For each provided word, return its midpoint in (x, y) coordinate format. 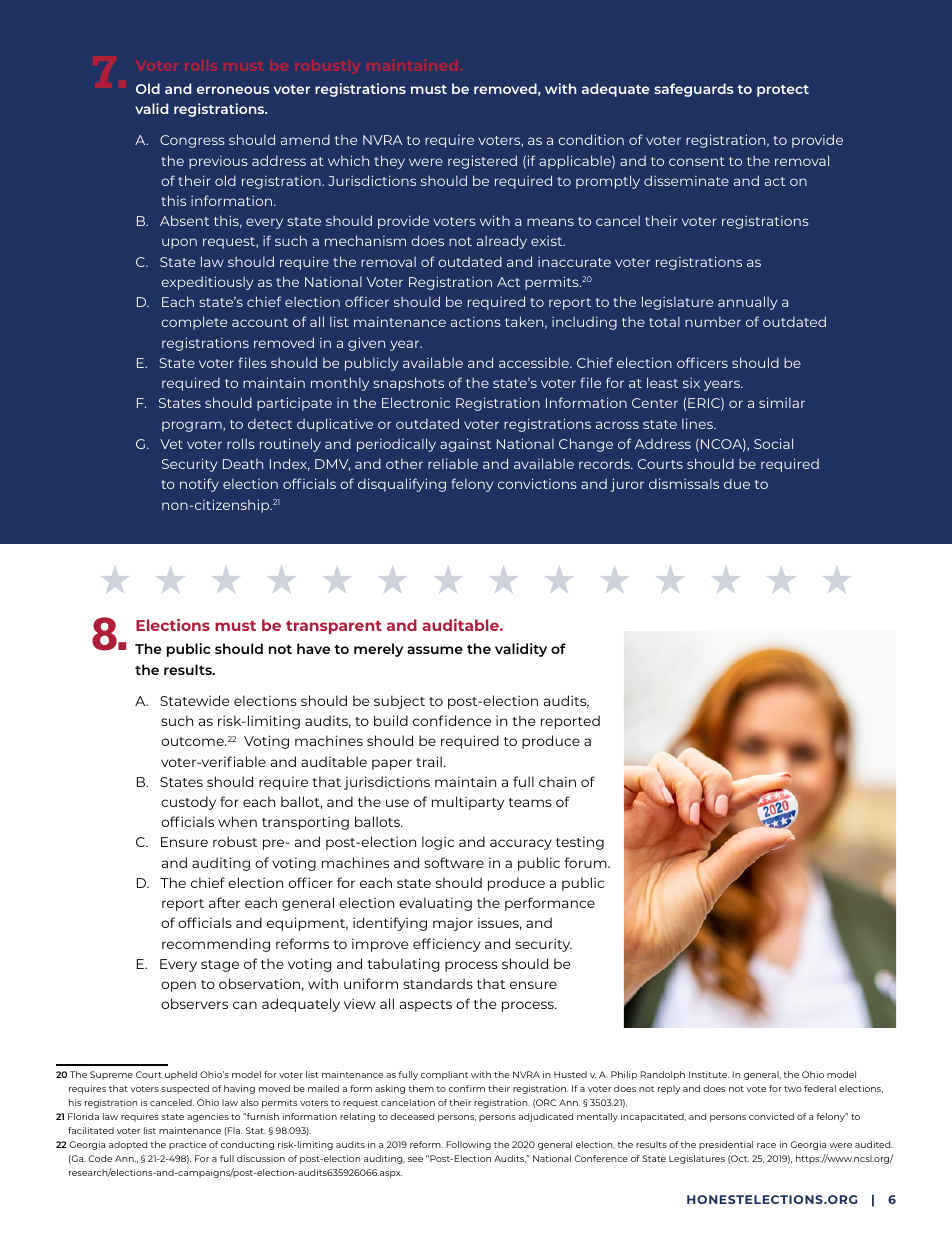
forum (586, 862)
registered (482, 162)
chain (557, 781)
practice (187, 1145)
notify (199, 485)
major (453, 924)
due (737, 483)
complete (194, 323)
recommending (216, 945)
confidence (452, 720)
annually (747, 303)
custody (188, 803)
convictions (537, 483)
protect (783, 91)
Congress (192, 141)
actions (476, 322)
